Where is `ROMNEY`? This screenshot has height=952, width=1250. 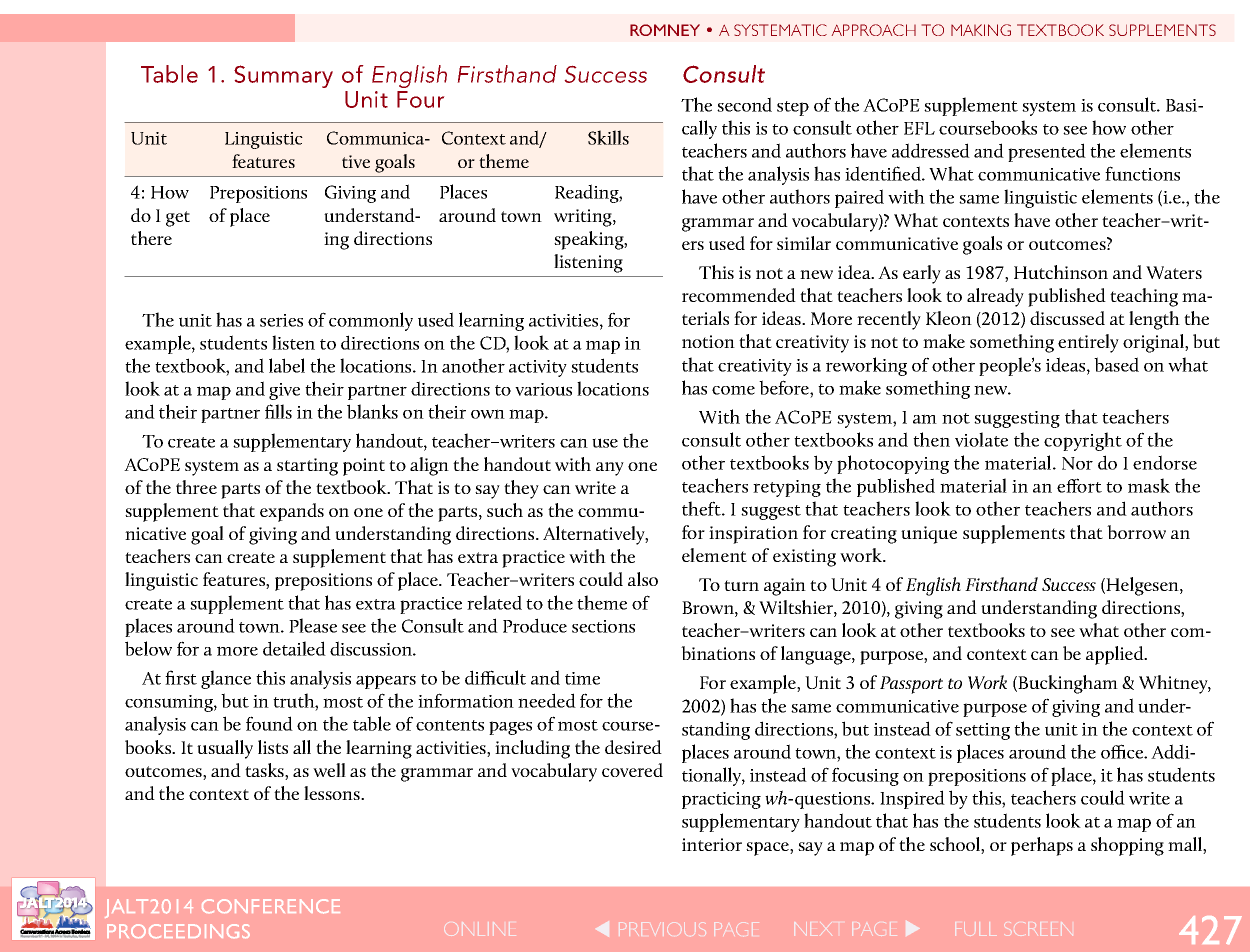 ROMNEY is located at coordinates (665, 30).
